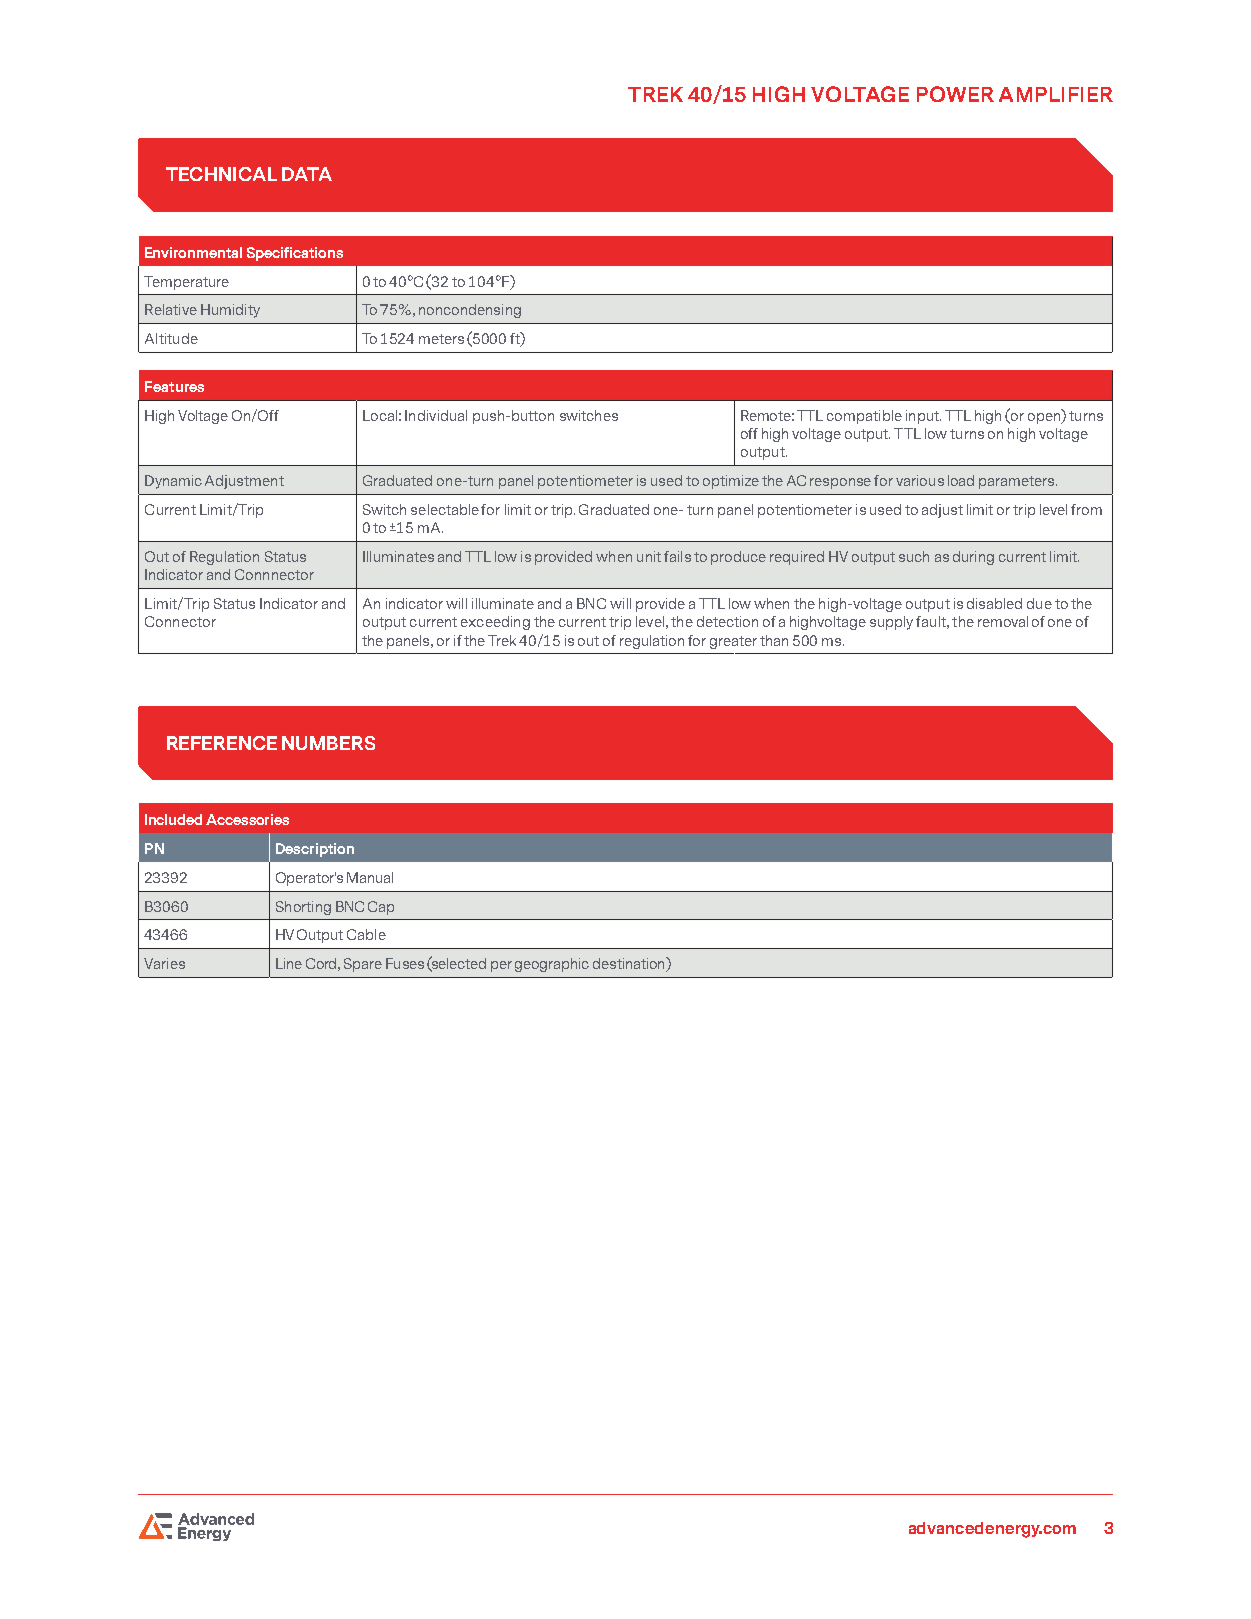 Image resolution: width=1251 pixels, height=1619 pixels. What do you see at coordinates (173, 482) in the document?
I see `Dynamic` at bounding box center [173, 482].
